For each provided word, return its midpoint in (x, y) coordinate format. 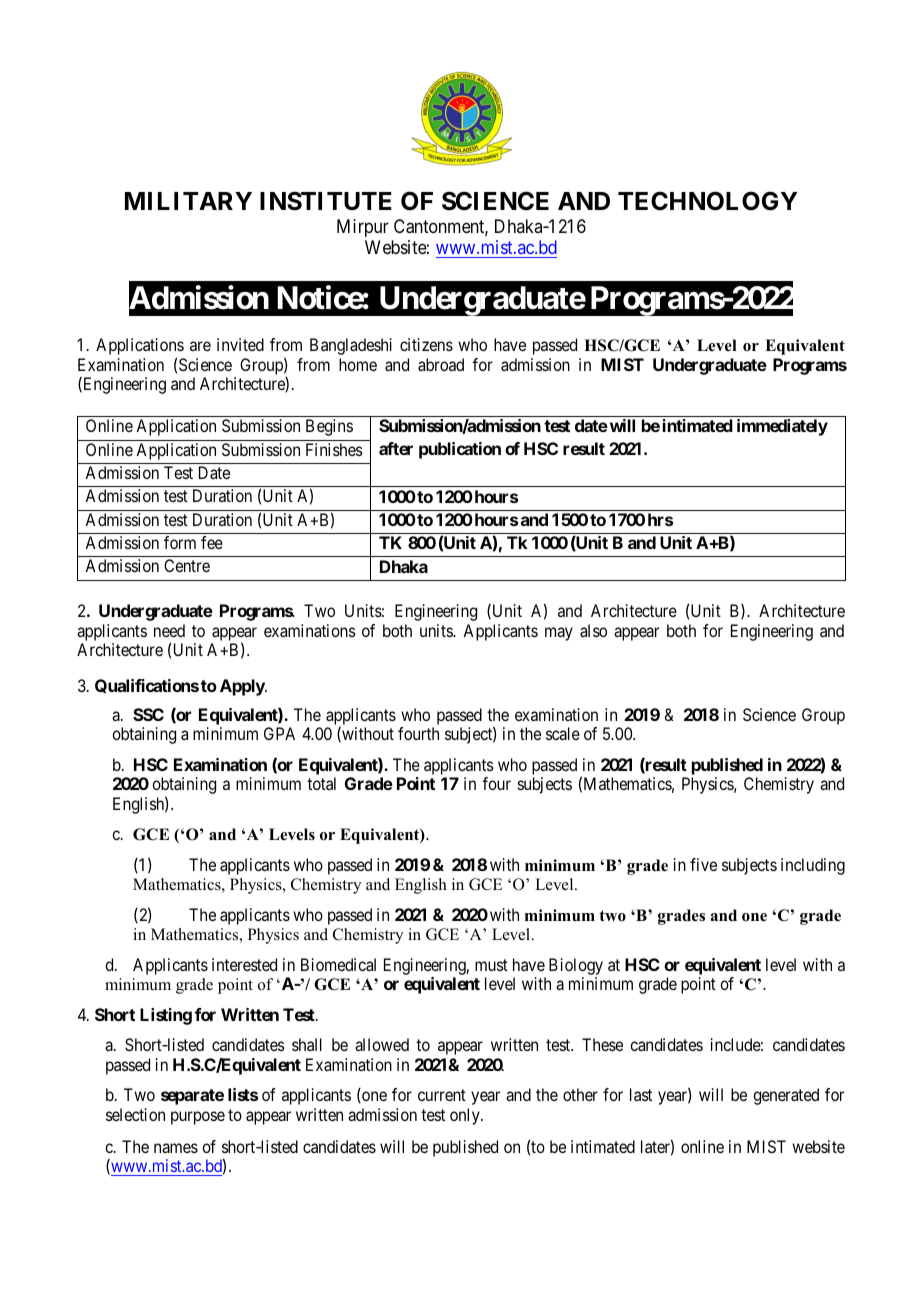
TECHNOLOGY (708, 201)
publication (460, 450)
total (321, 783)
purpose (198, 1118)
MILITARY (188, 201)
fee (212, 542)
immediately (782, 427)
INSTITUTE (326, 201)
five (703, 864)
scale (563, 733)
